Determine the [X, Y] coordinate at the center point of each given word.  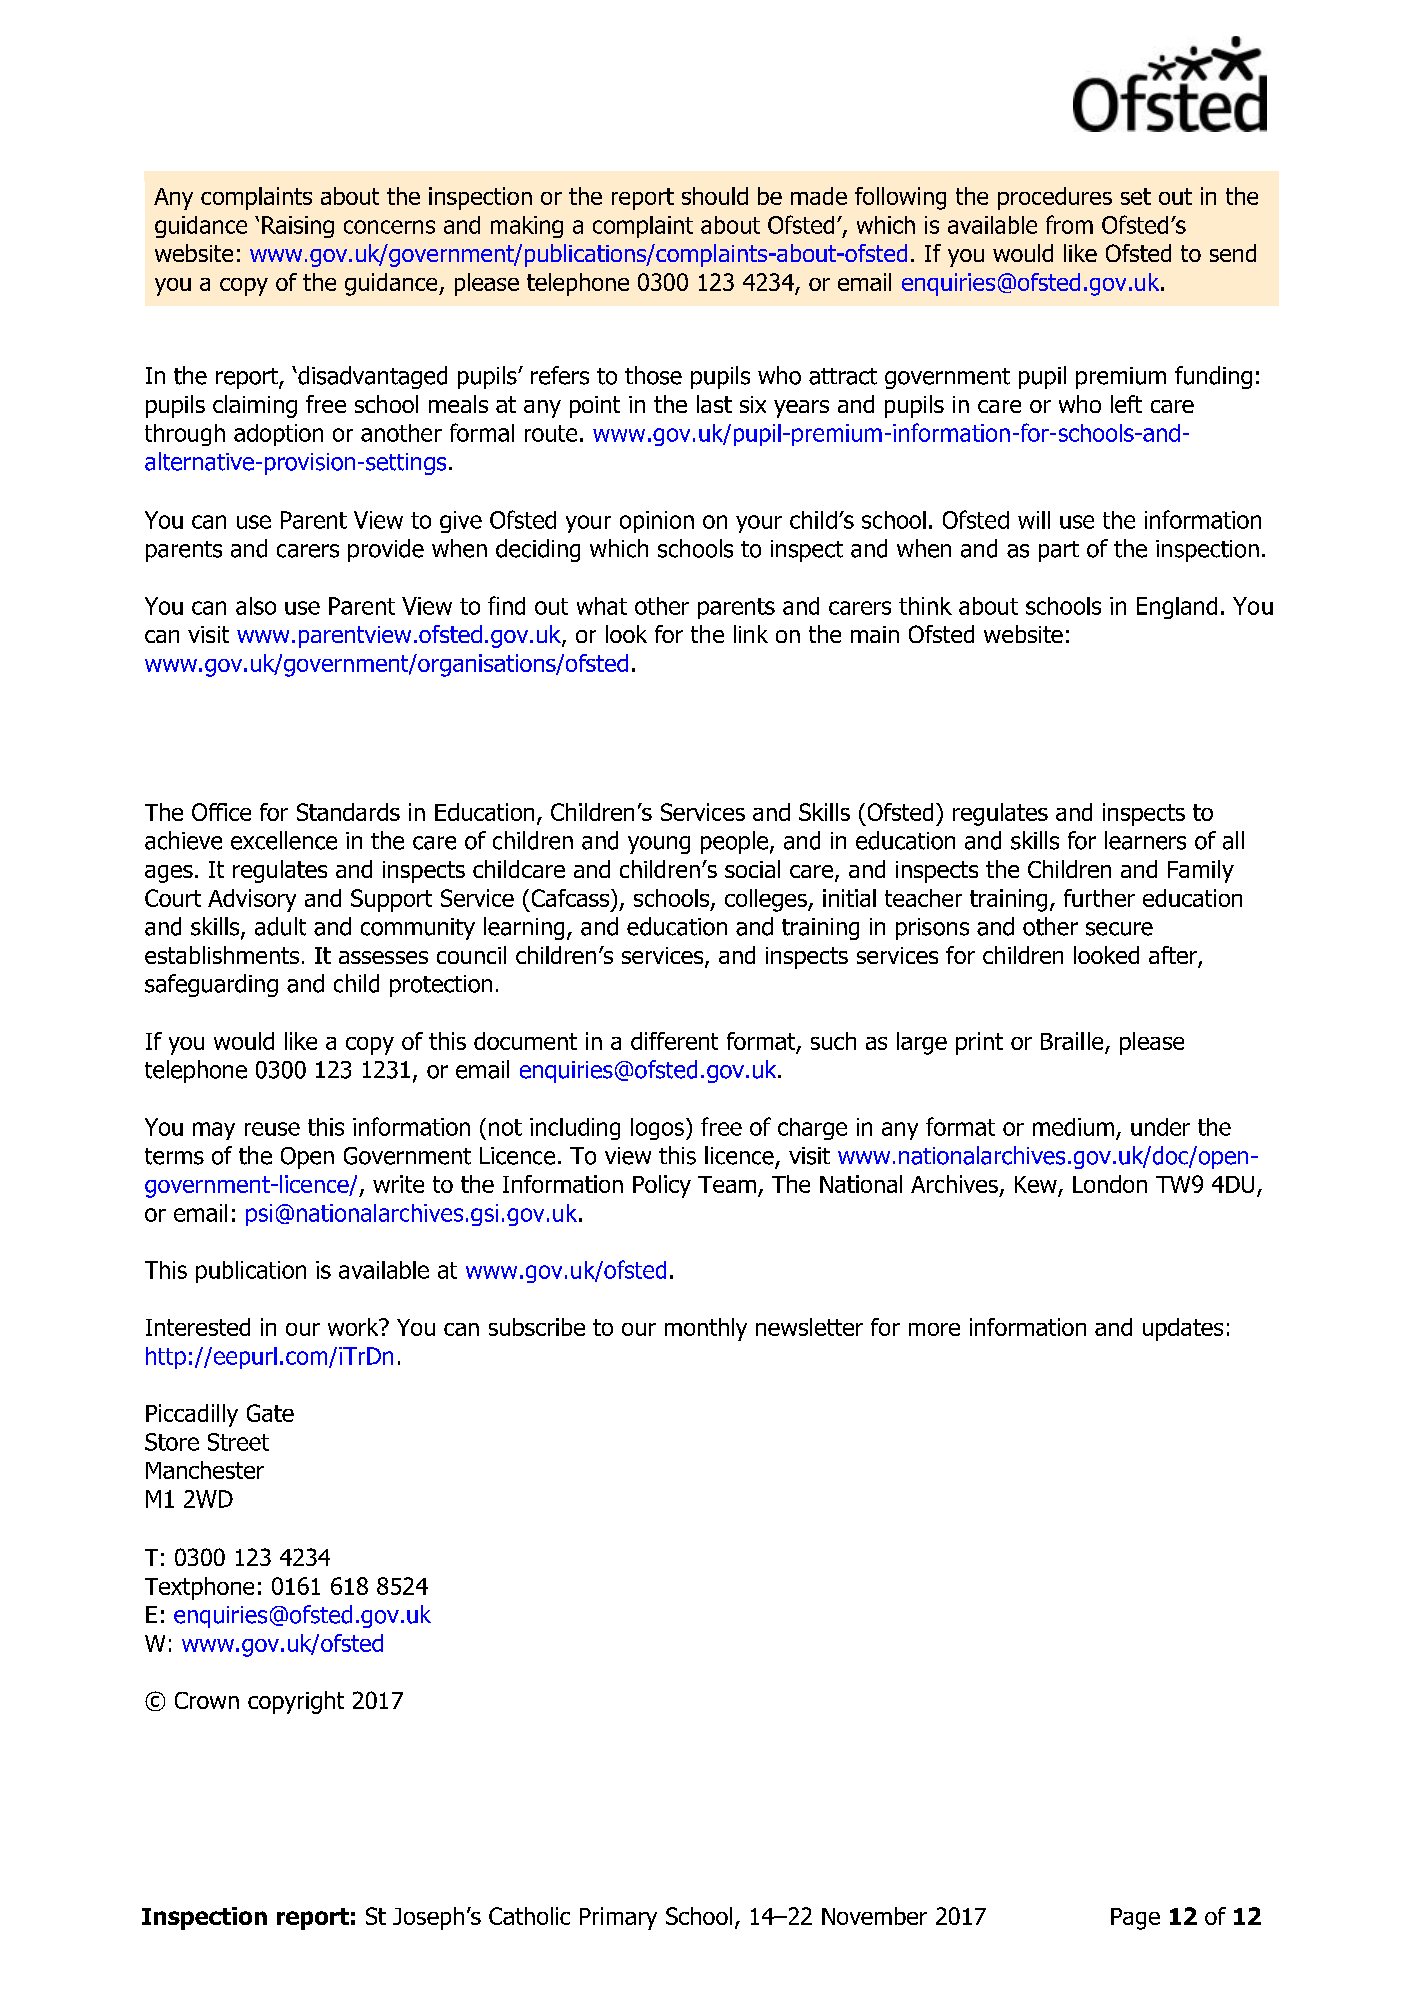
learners [1145, 840]
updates [1183, 1329]
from [1069, 224]
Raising [298, 227]
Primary [618, 1918]
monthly [706, 1329]
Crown [207, 1700]
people [736, 842]
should [715, 196]
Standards [348, 812]
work [354, 1327]
